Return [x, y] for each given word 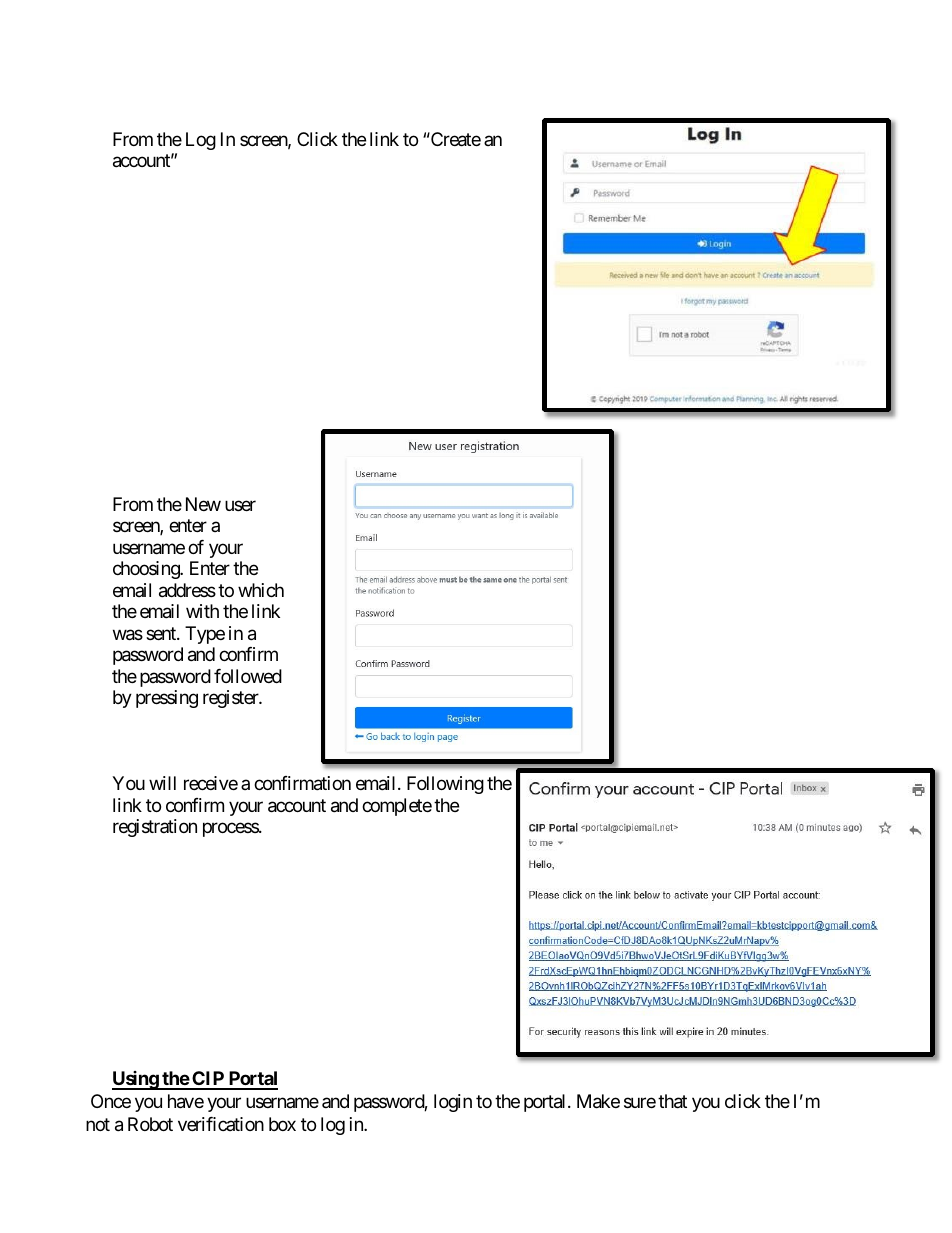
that [672, 1101]
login [453, 1103]
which [261, 590]
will [162, 783]
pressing [167, 699]
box [282, 1124]
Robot [150, 1124]
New [203, 504]
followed [248, 676]
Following [445, 785]
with [202, 611]
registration [155, 828]
